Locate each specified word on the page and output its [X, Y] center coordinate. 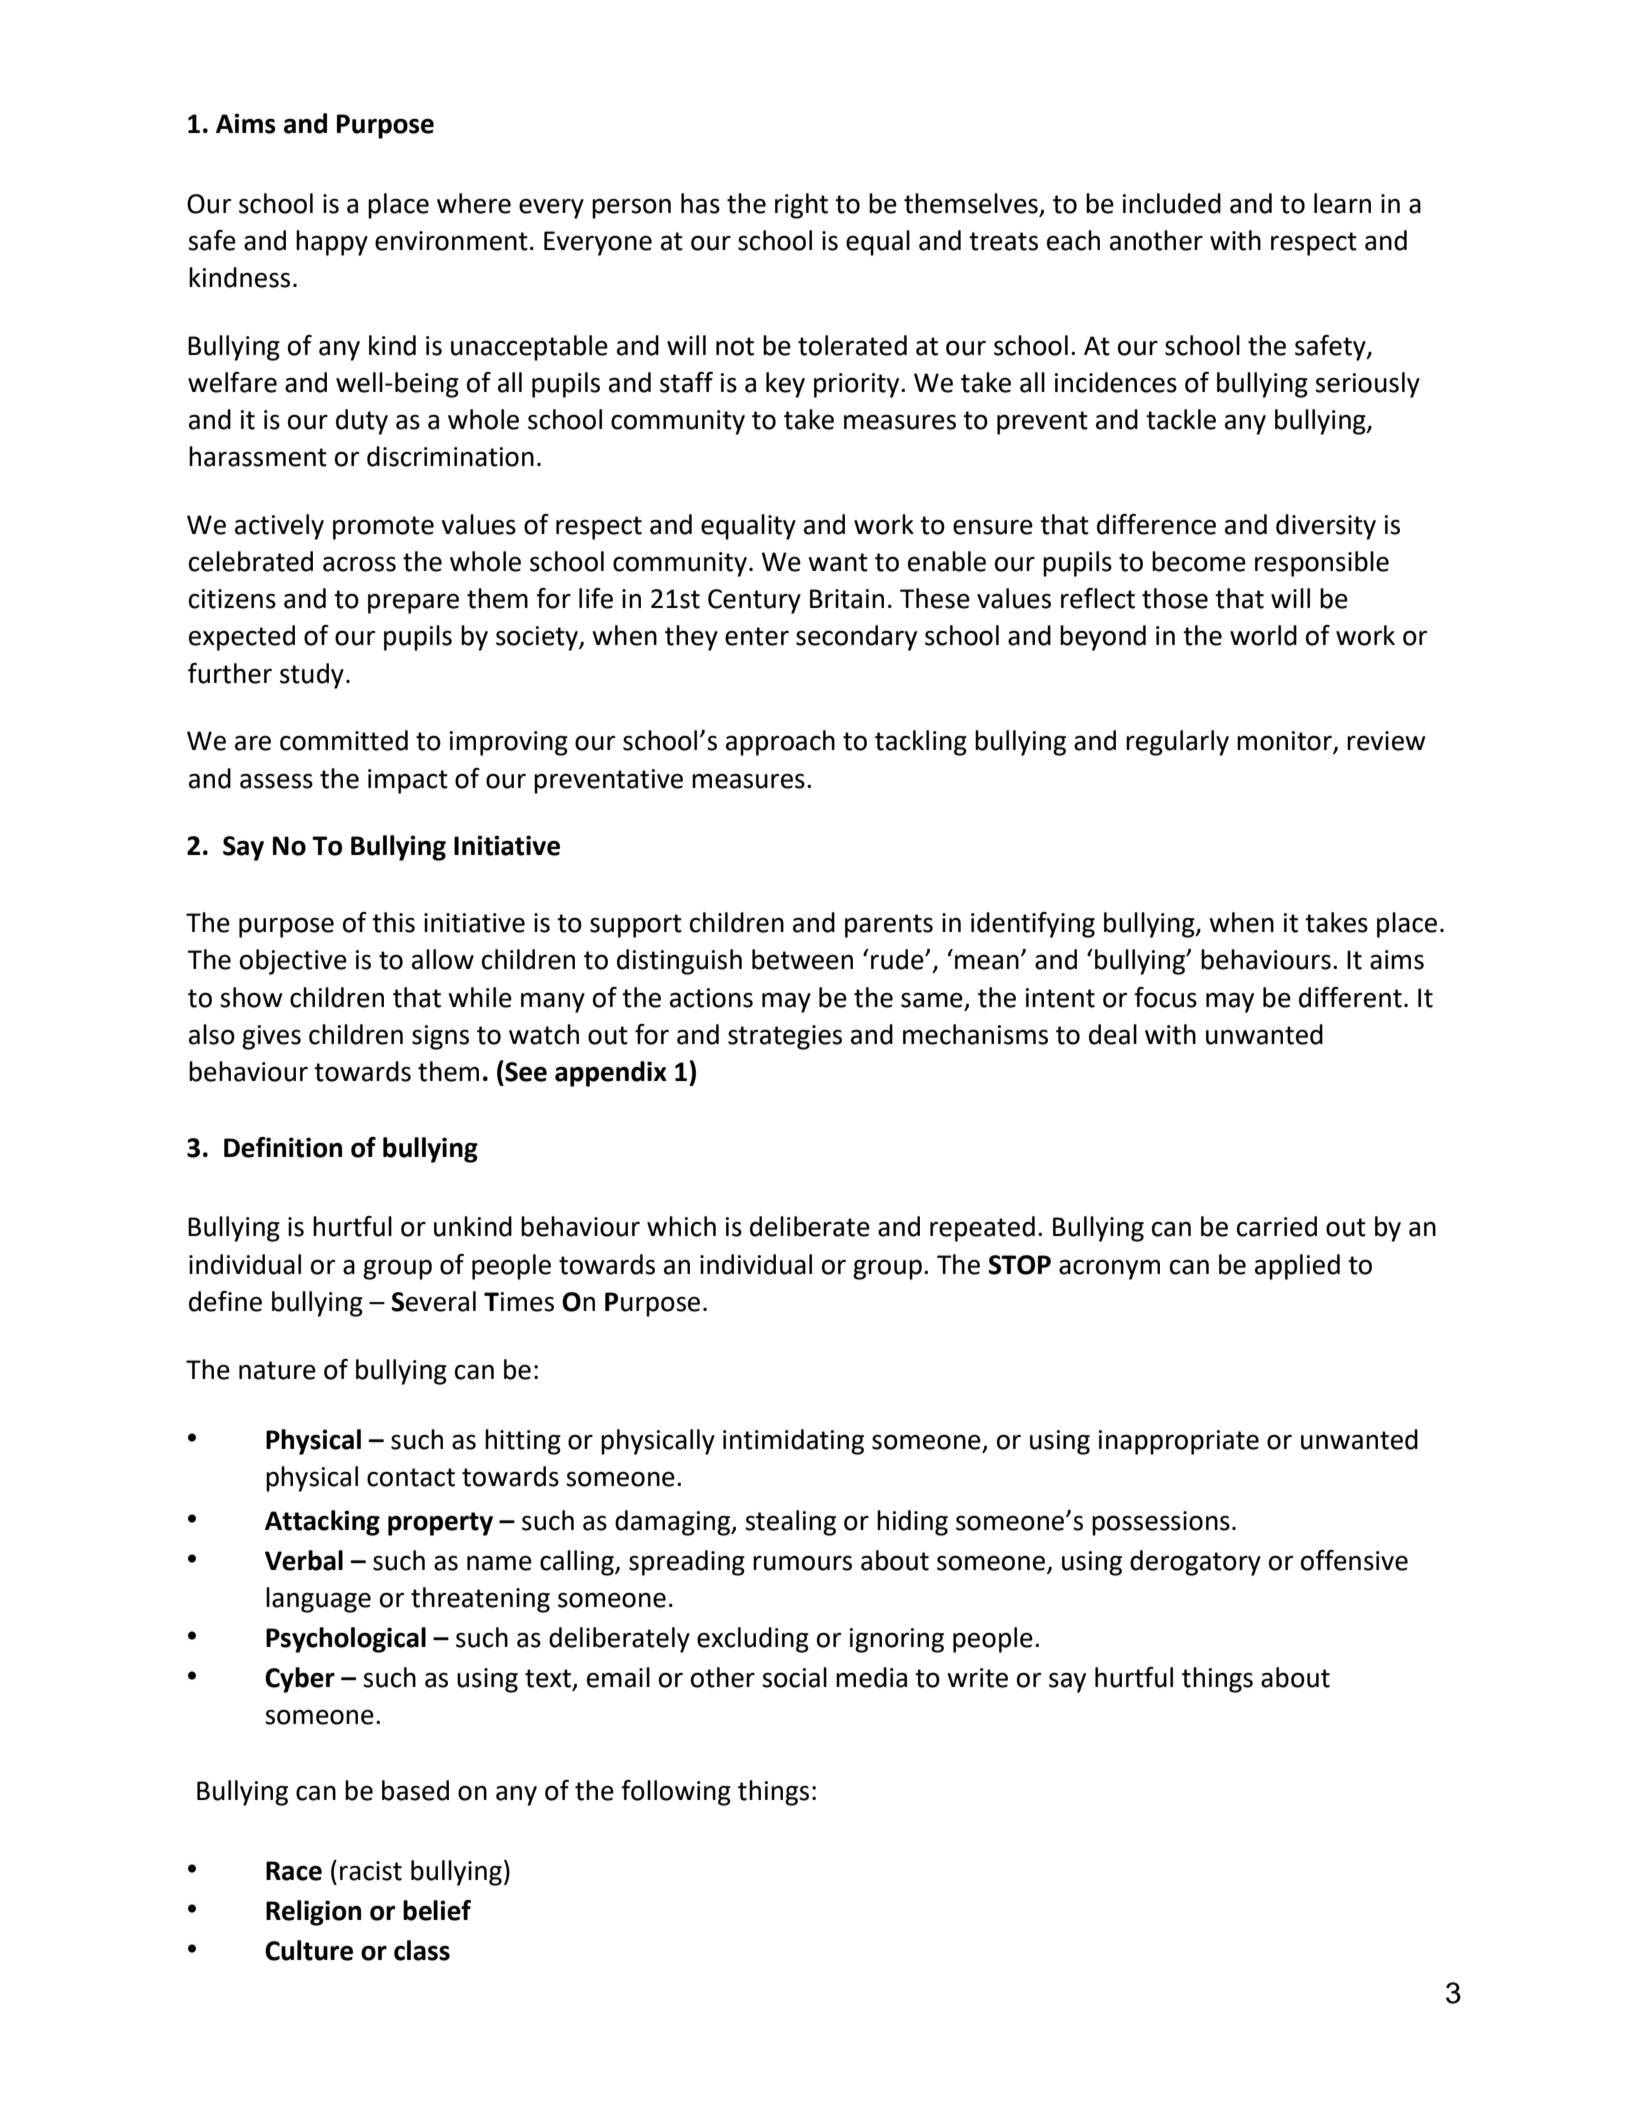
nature [277, 1370]
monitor [1285, 742]
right [801, 206]
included [1172, 203]
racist [371, 1871]
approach [780, 743]
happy [332, 243]
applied [1297, 1267]
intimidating [793, 1442]
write [977, 1678]
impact [408, 781]
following [676, 1793]
